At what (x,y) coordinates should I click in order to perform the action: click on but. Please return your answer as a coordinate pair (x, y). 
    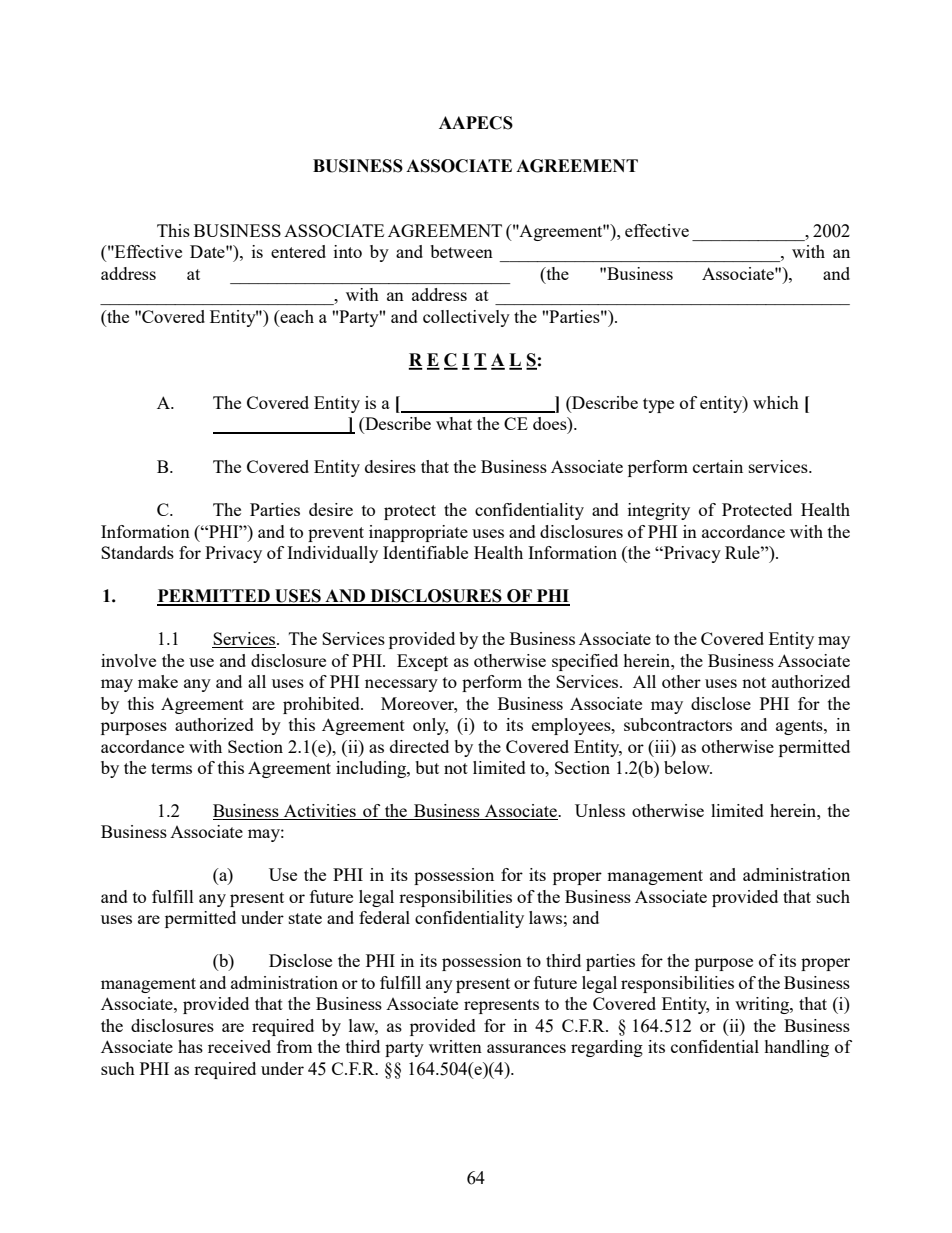
    Looking at the image, I should click on (427, 767).
